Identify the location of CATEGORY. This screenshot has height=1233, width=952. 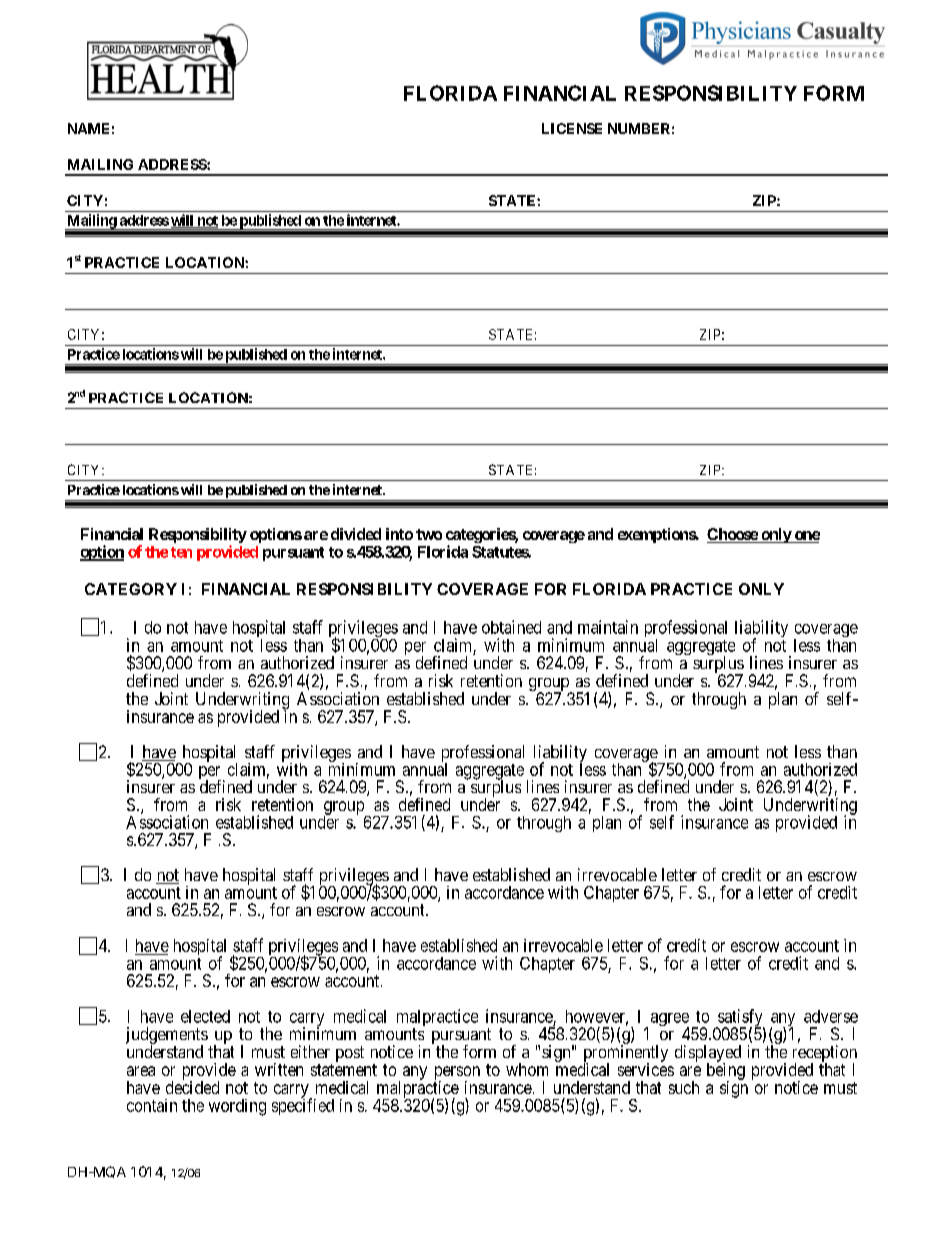
(131, 589).
